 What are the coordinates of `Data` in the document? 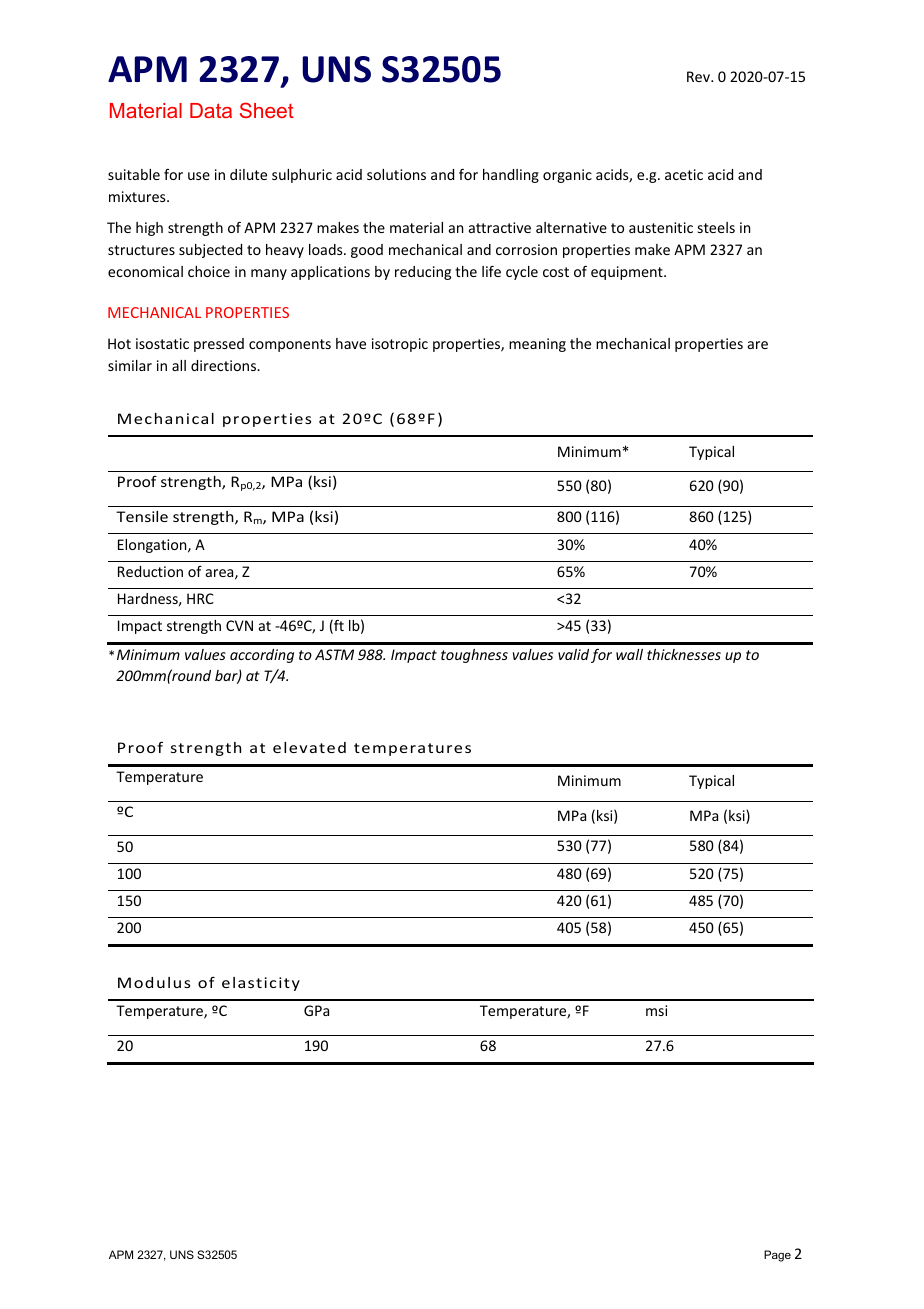 It's located at (211, 110).
